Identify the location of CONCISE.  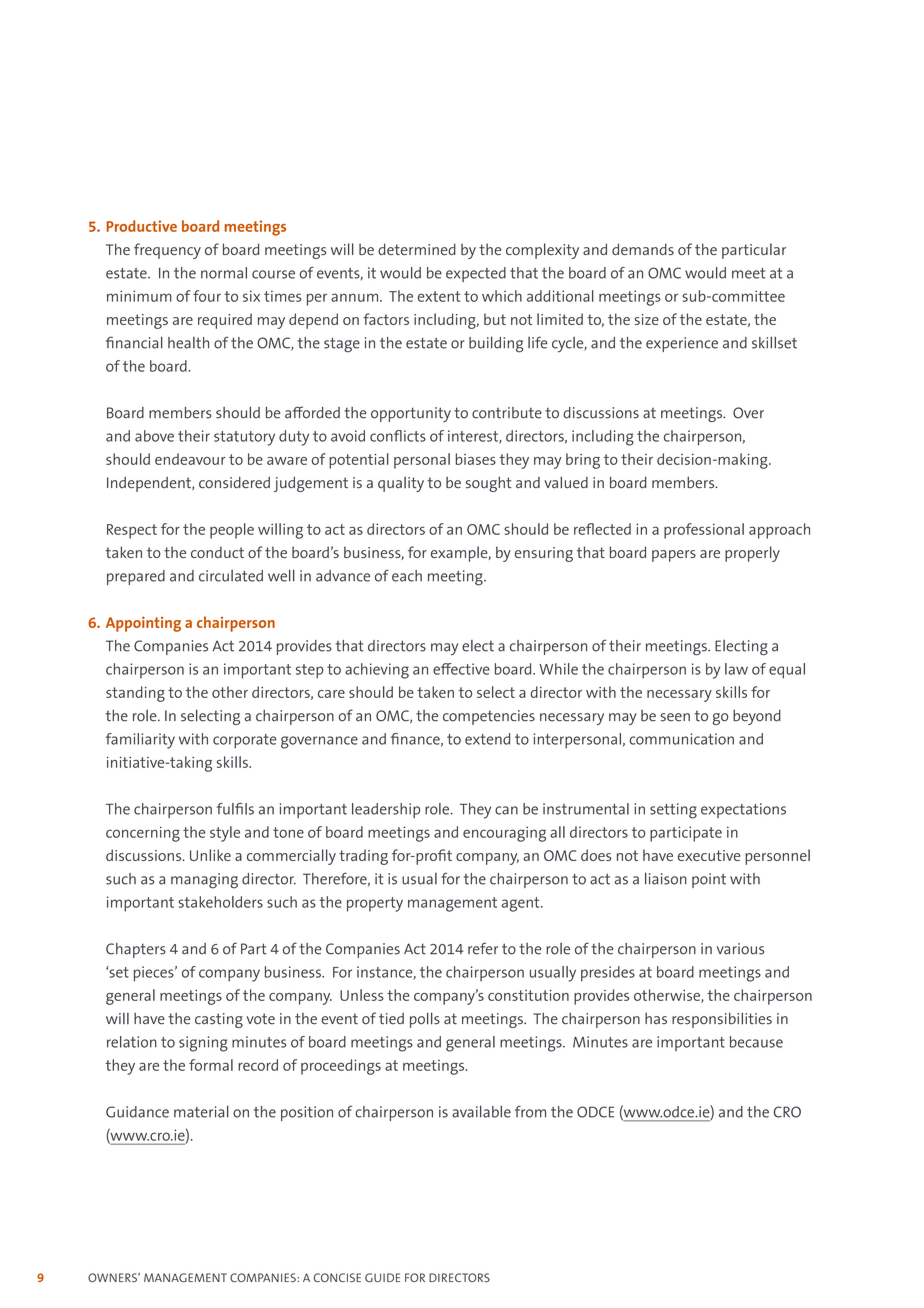
(337, 1277).
